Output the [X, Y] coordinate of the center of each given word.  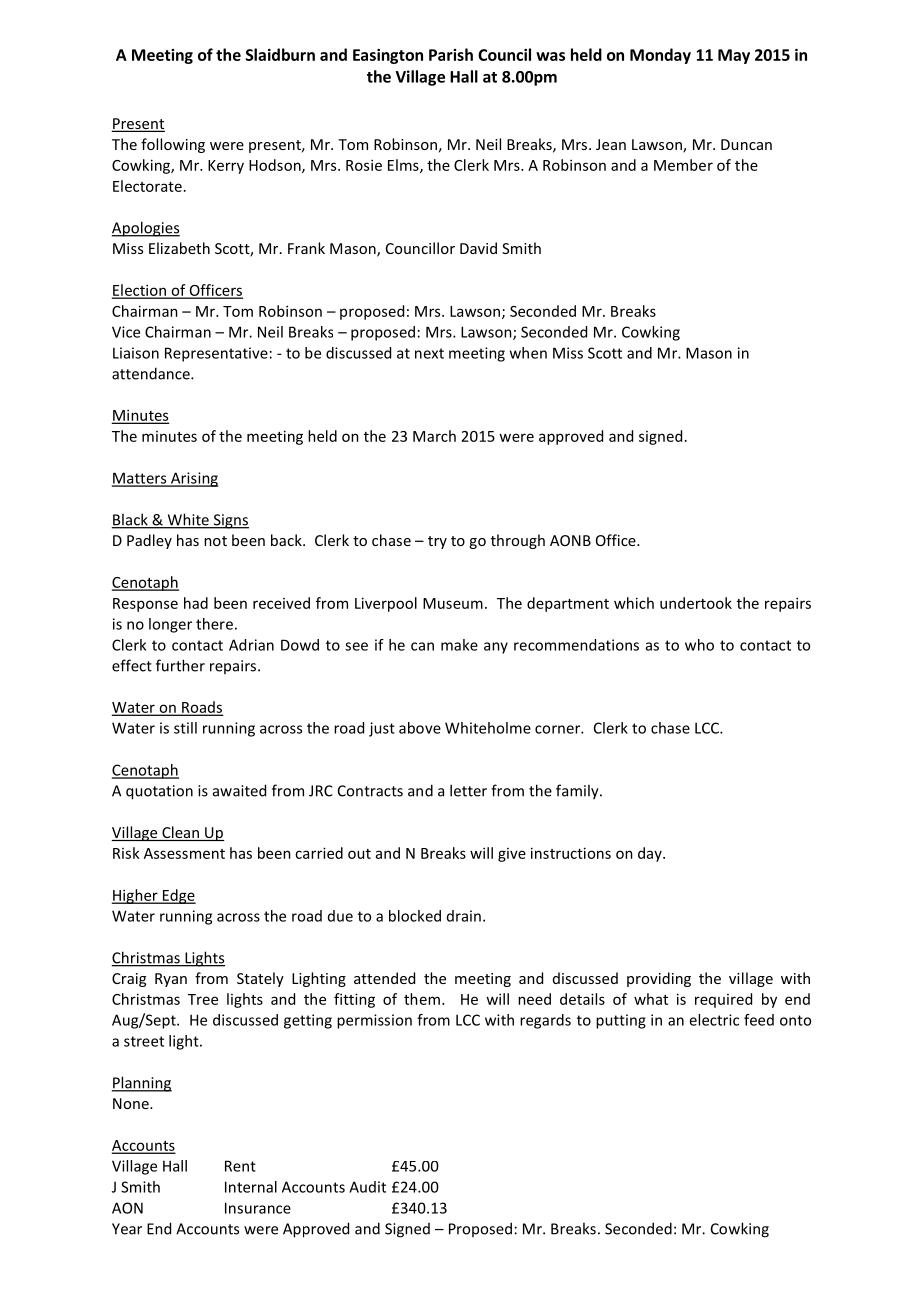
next [429, 353]
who [699, 645]
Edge [178, 896]
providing [659, 979]
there [214, 624]
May [734, 56]
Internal [251, 1187]
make [459, 645]
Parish [451, 54]
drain [464, 916]
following [173, 145]
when [528, 353]
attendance [152, 373]
